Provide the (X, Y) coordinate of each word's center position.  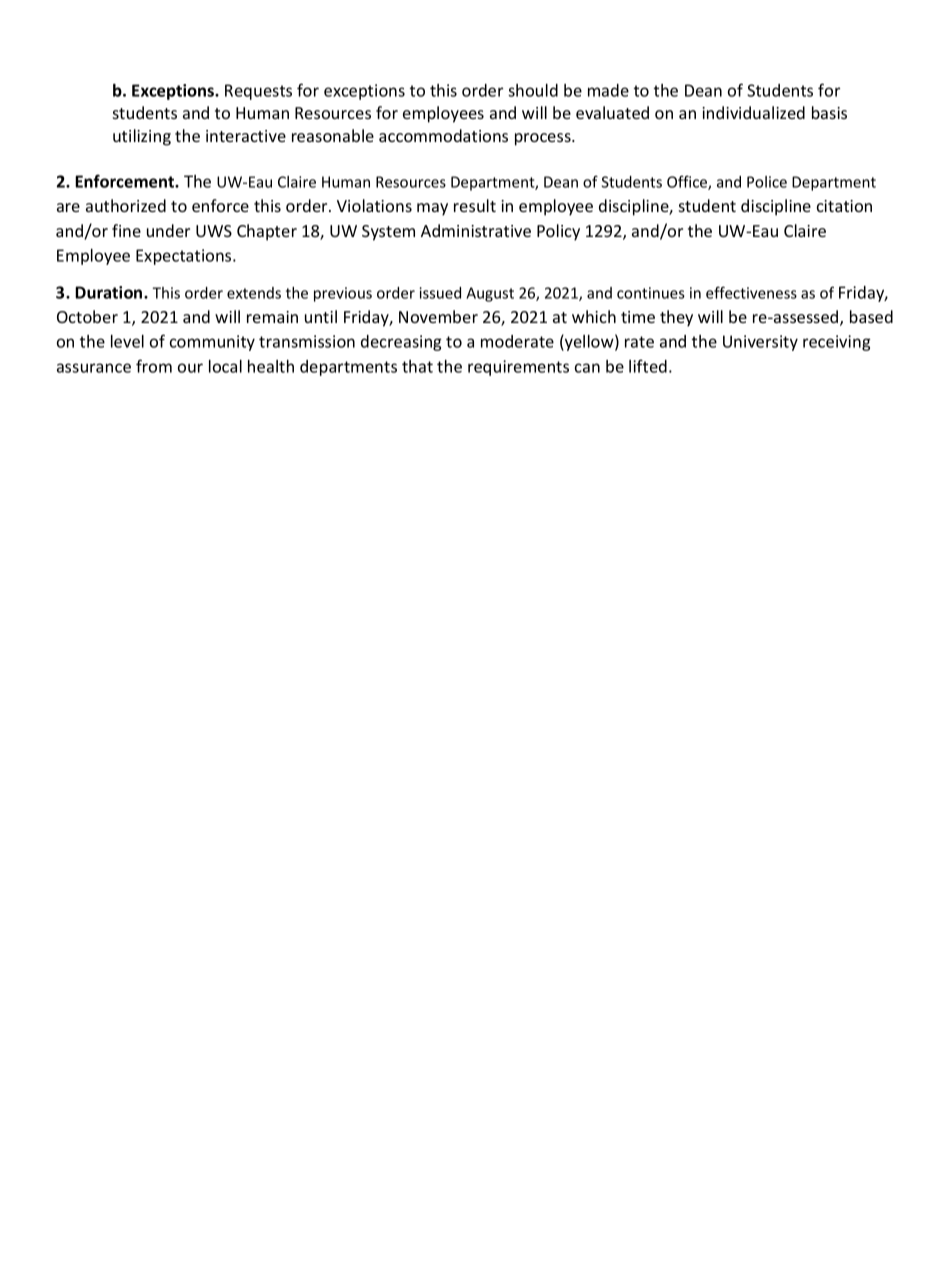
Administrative (476, 230)
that (417, 366)
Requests (258, 92)
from (154, 366)
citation (844, 206)
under (168, 230)
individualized (753, 112)
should (533, 90)
